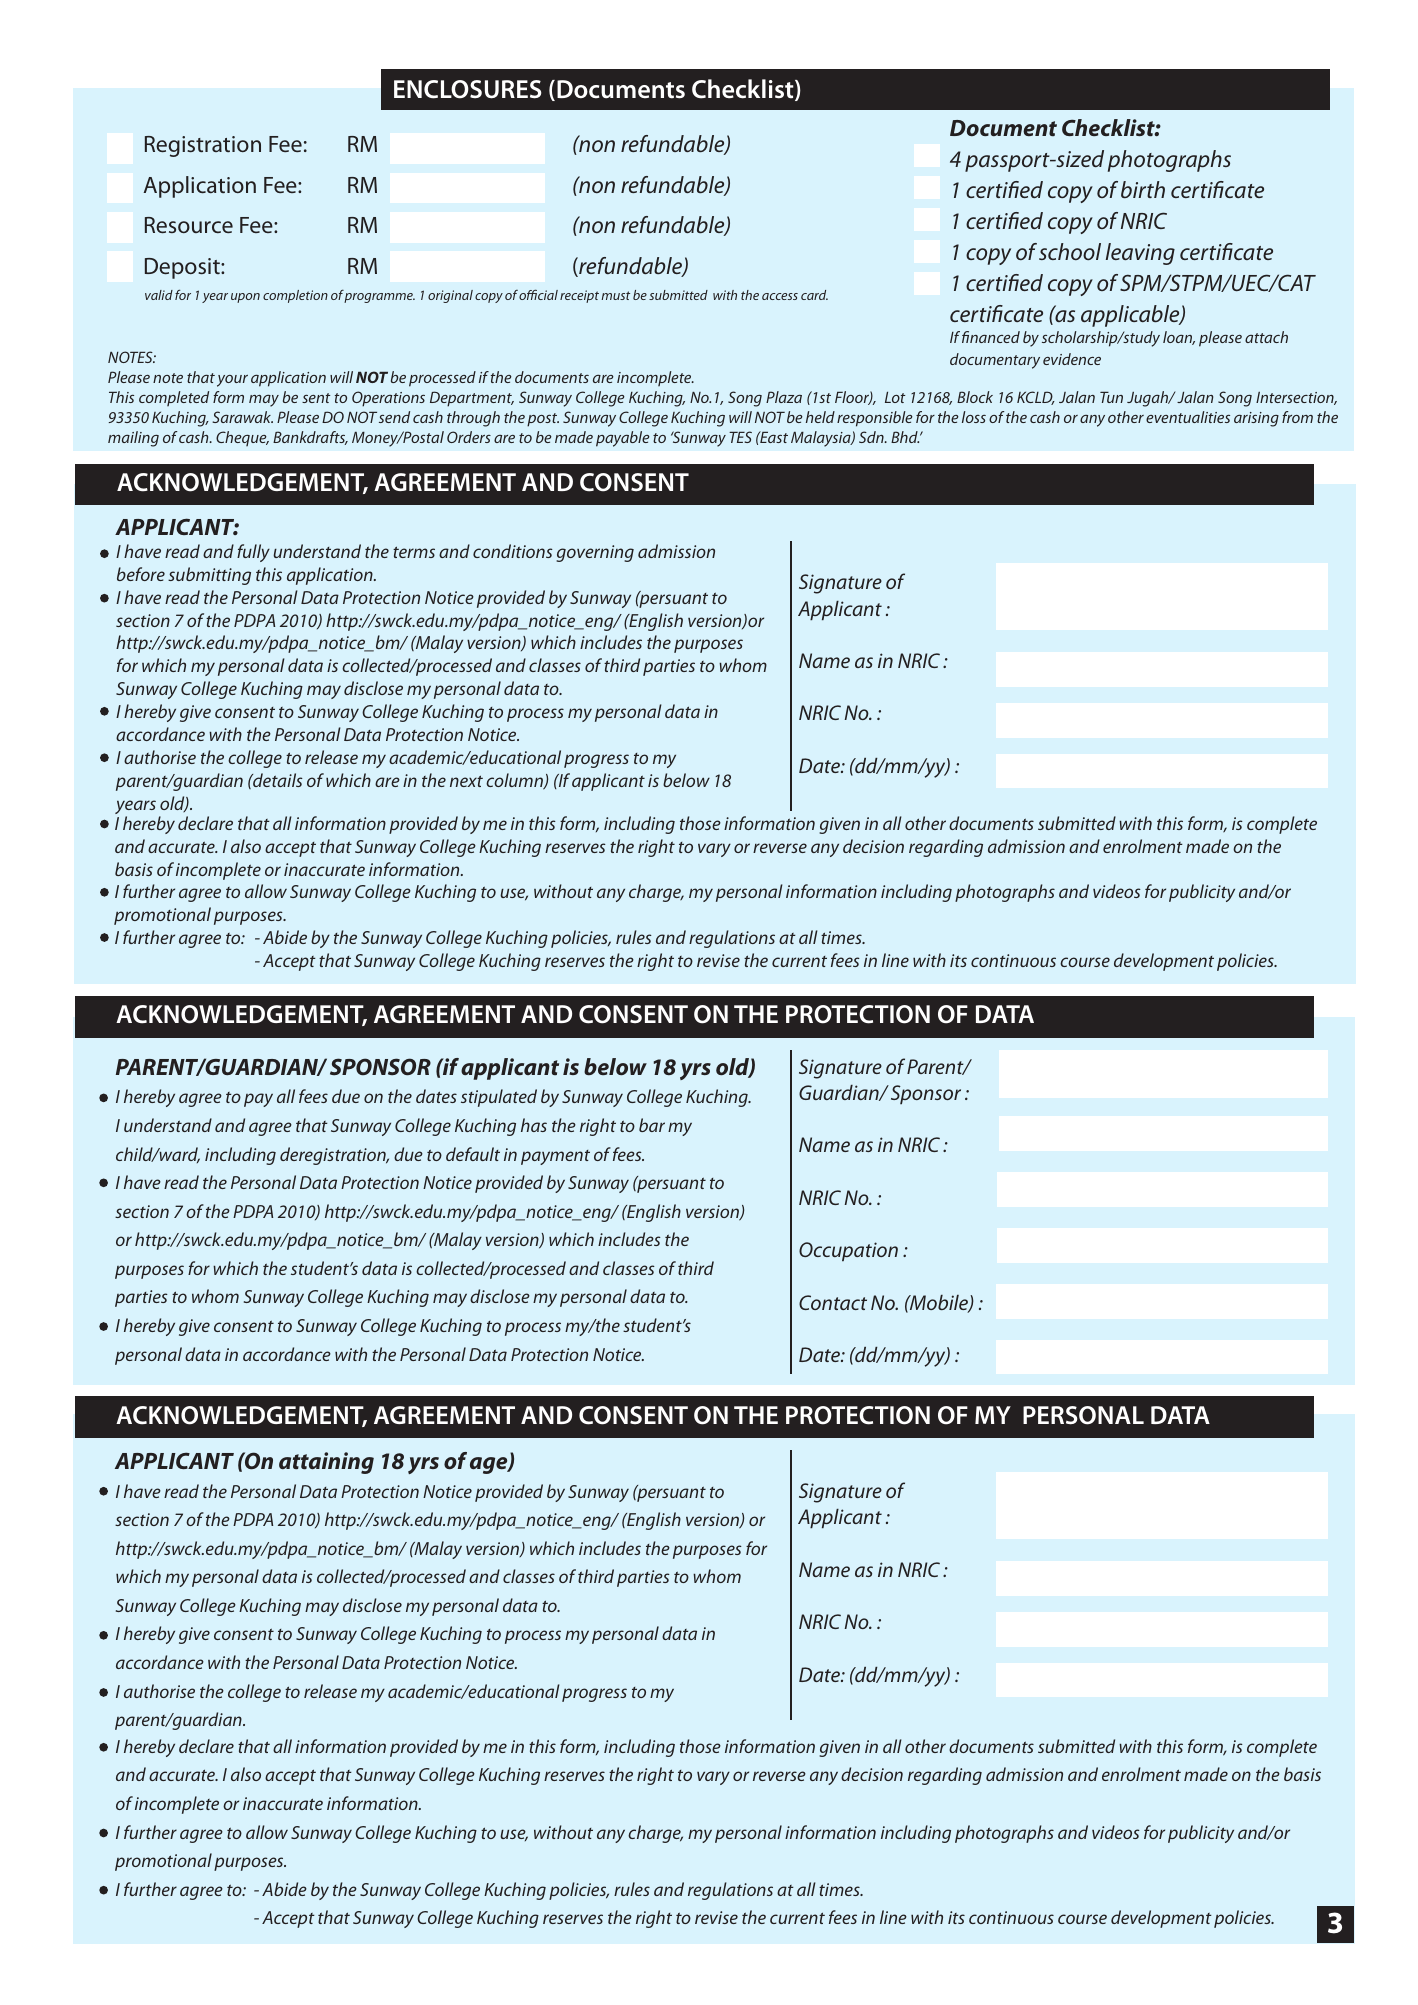 The height and width of the screenshot is (2005, 1418). I want to click on Tun, so click(1111, 397).
